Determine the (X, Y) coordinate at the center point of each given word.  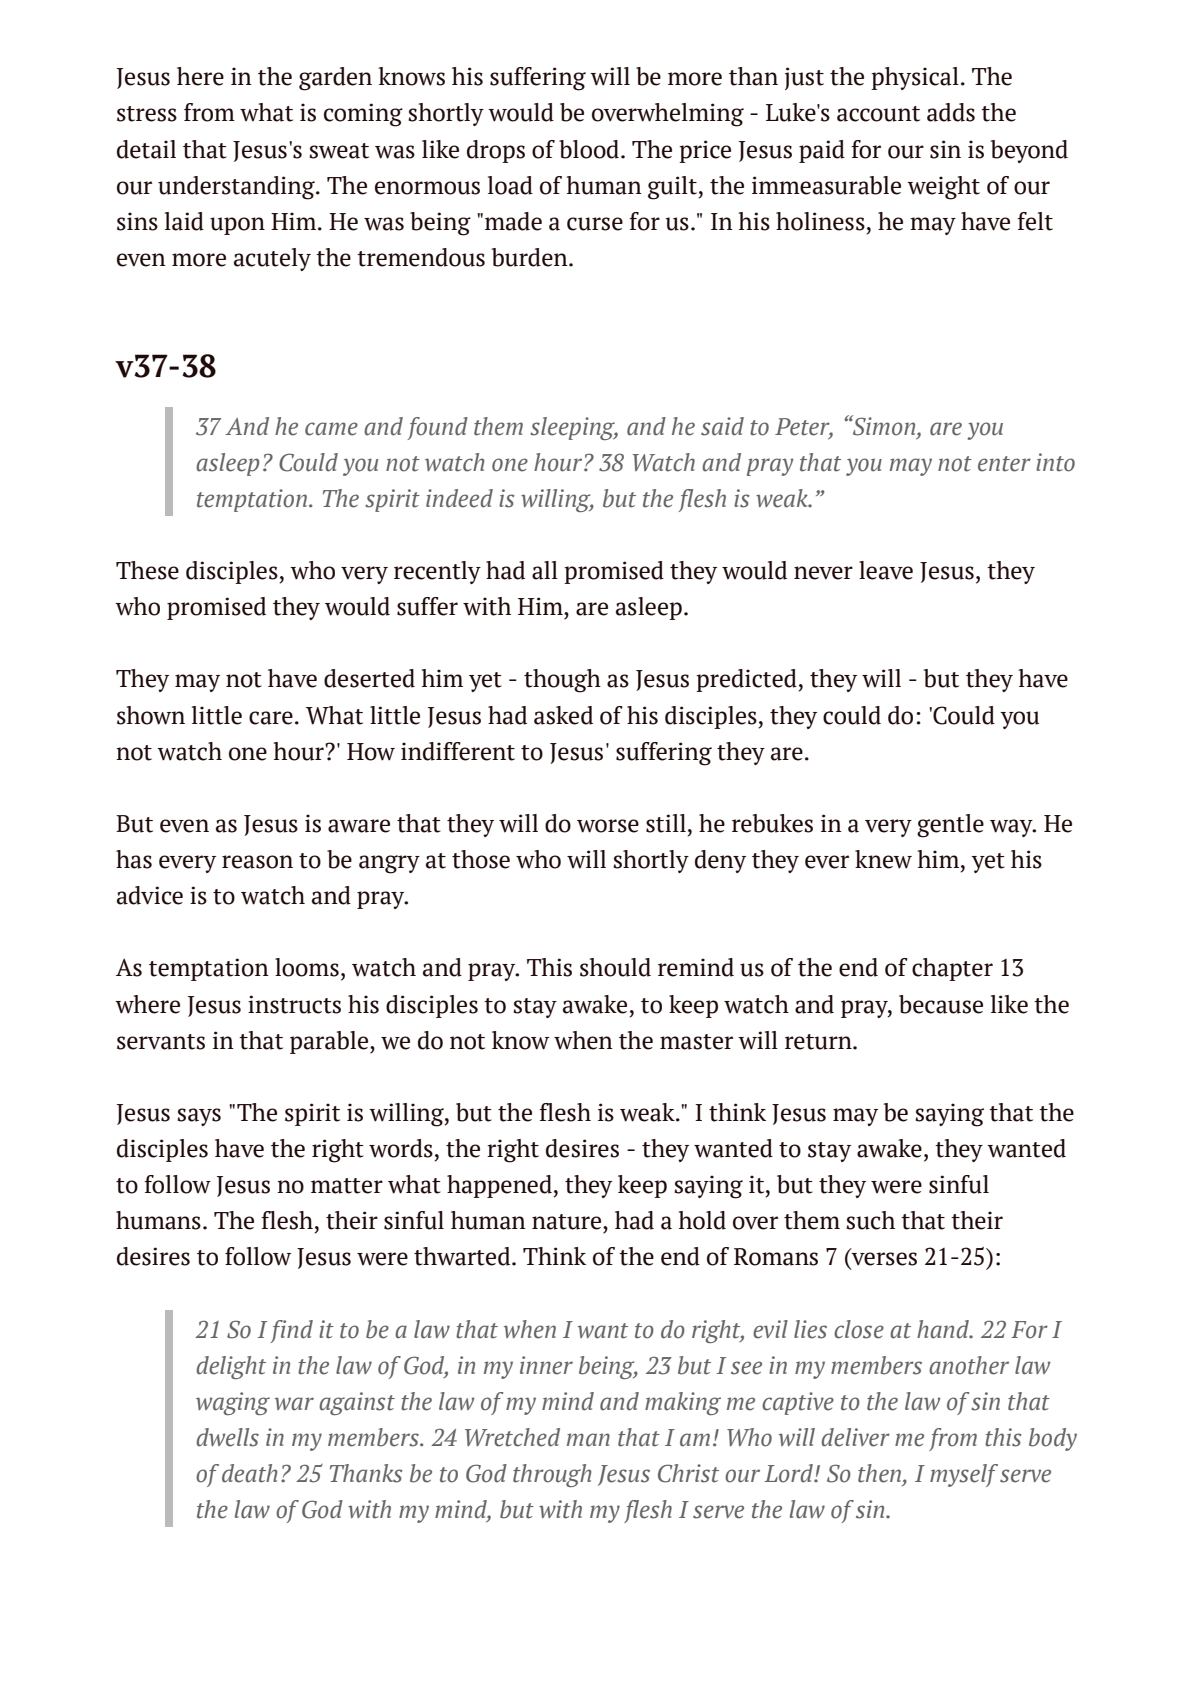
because (941, 1004)
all (545, 570)
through (552, 1475)
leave (886, 570)
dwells (227, 1437)
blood (590, 149)
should (615, 967)
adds (951, 112)
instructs (294, 1004)
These (147, 570)
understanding (237, 188)
